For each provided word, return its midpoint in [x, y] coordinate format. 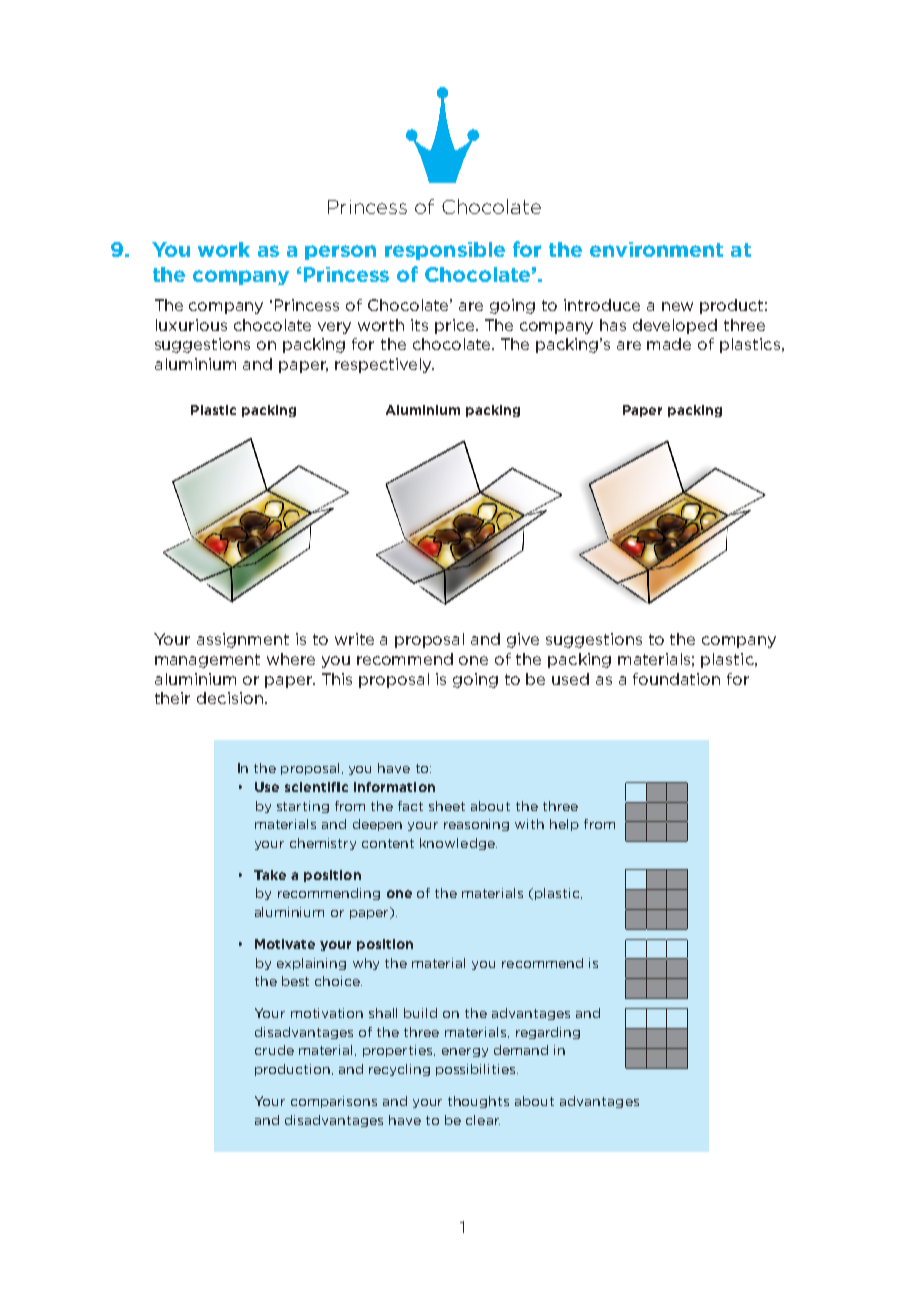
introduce [602, 305]
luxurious [191, 325]
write [354, 639]
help [564, 825]
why [366, 964]
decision [230, 698]
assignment [243, 640]
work [224, 249]
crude [274, 1050]
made [669, 344]
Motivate [285, 944]
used [570, 679]
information [394, 787]
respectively [384, 365]
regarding [548, 1033]
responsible [445, 251]
